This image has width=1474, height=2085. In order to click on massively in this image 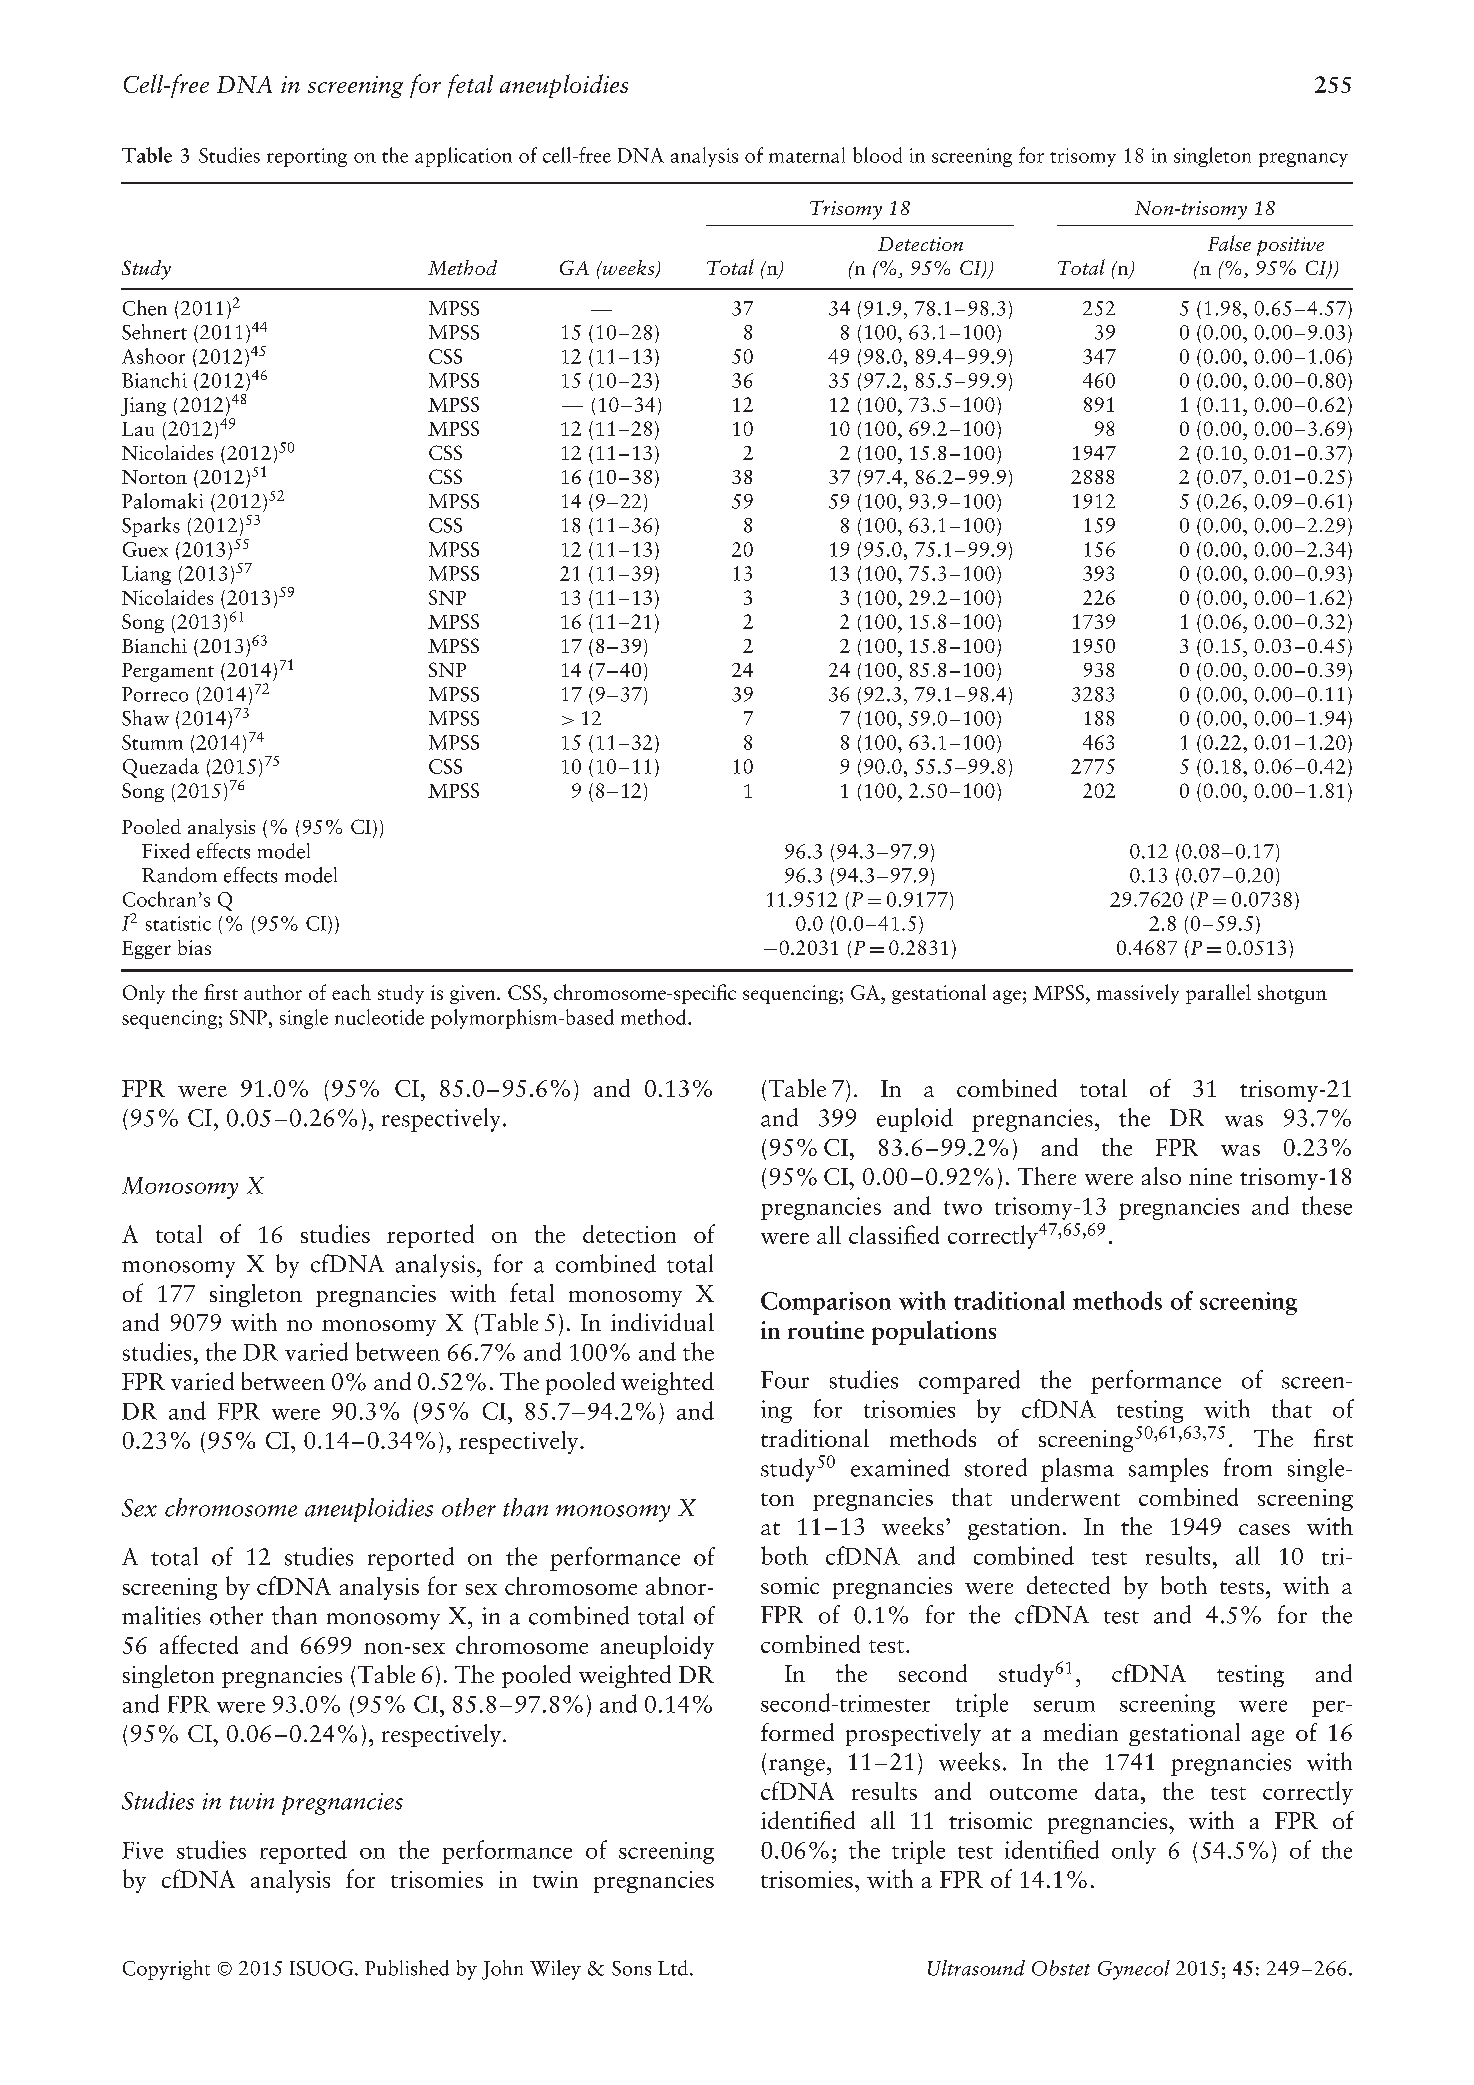, I will do `click(1138, 994)`.
